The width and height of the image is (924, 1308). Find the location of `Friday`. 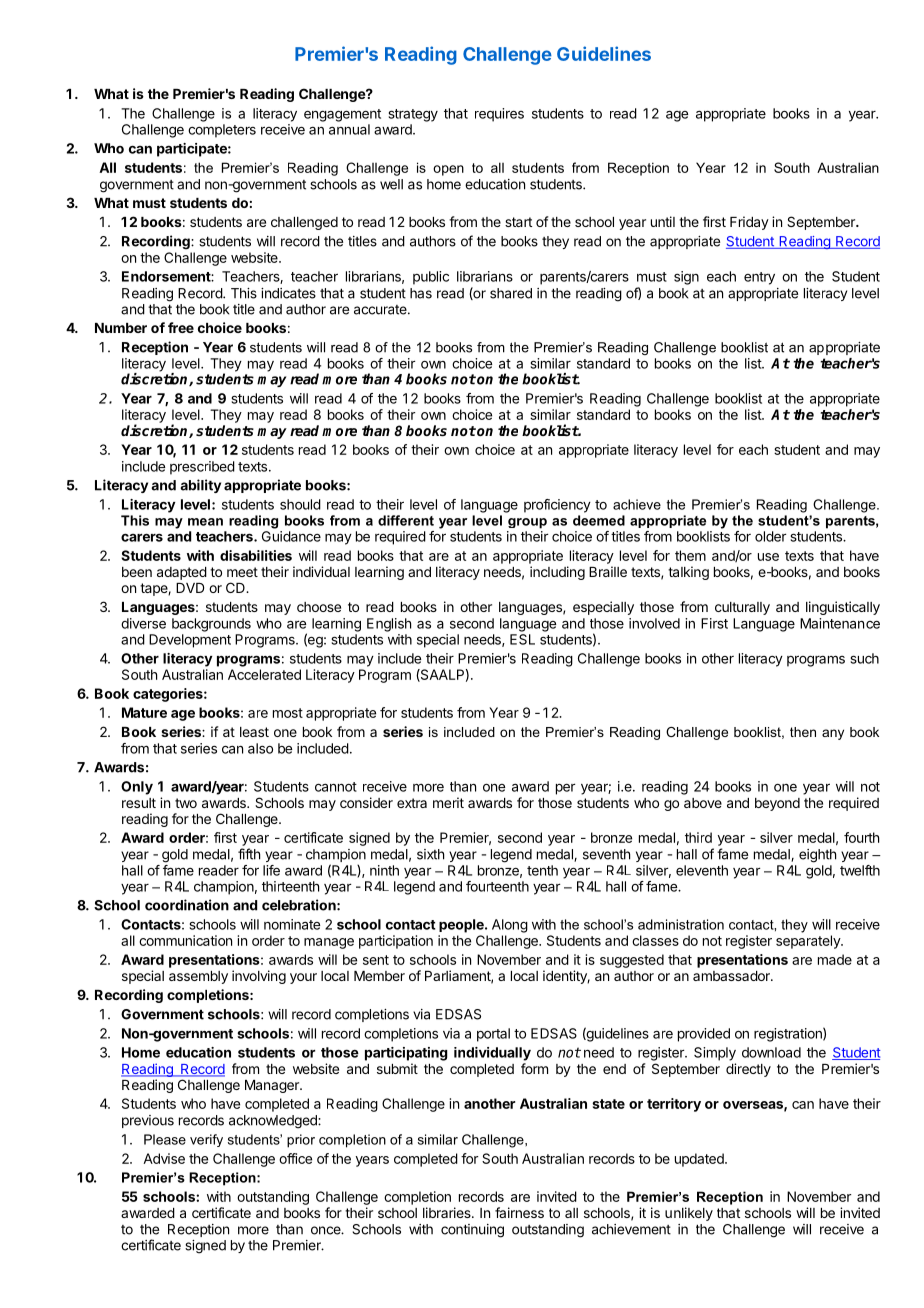

Friday is located at coordinates (749, 223).
